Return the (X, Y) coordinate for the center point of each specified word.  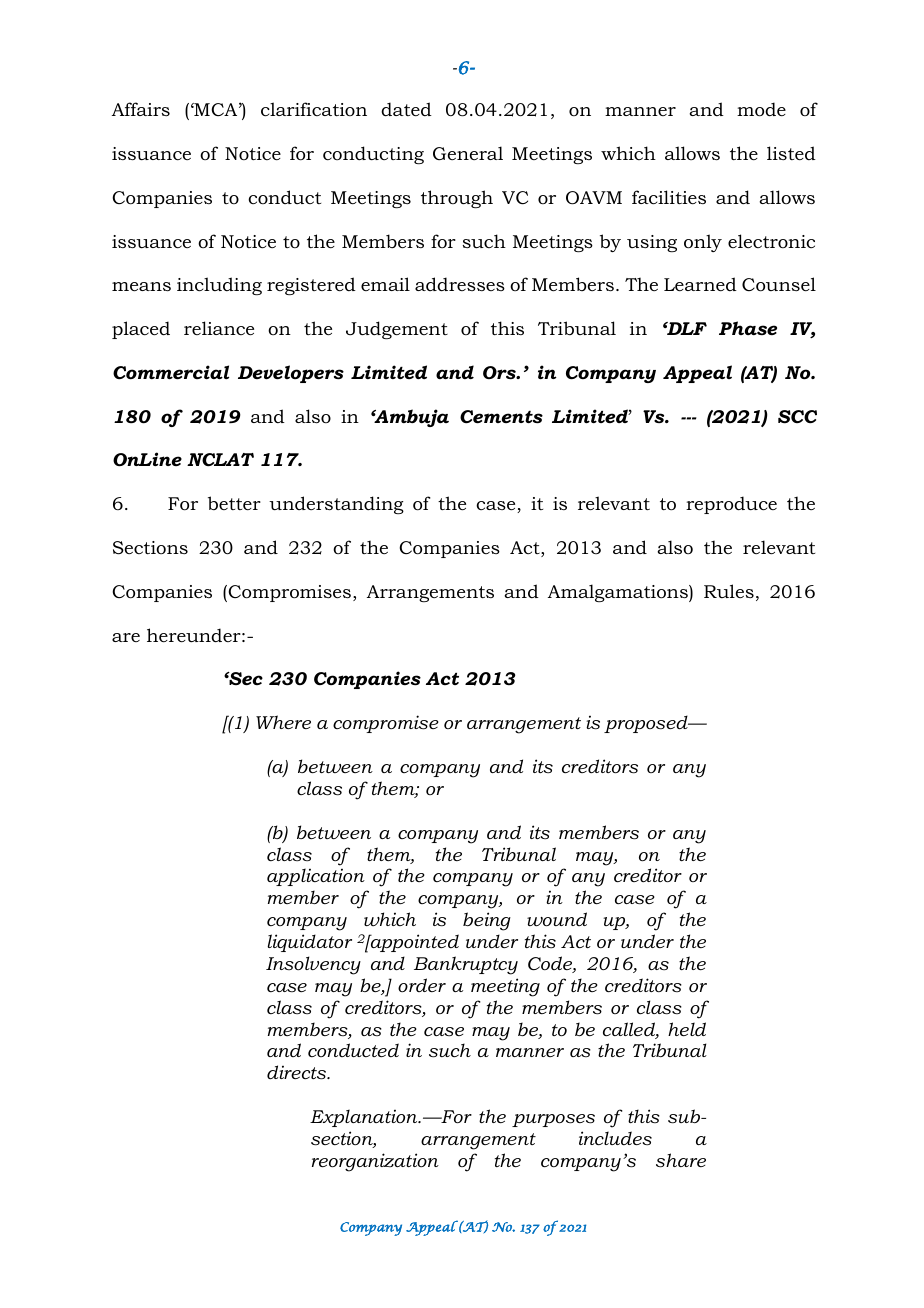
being (487, 921)
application (316, 877)
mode (761, 109)
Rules (729, 591)
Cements (501, 417)
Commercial (171, 372)
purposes (553, 1120)
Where (283, 722)
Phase (748, 328)
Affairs (141, 109)
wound (557, 919)
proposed (647, 724)
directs (297, 1072)
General (468, 153)
